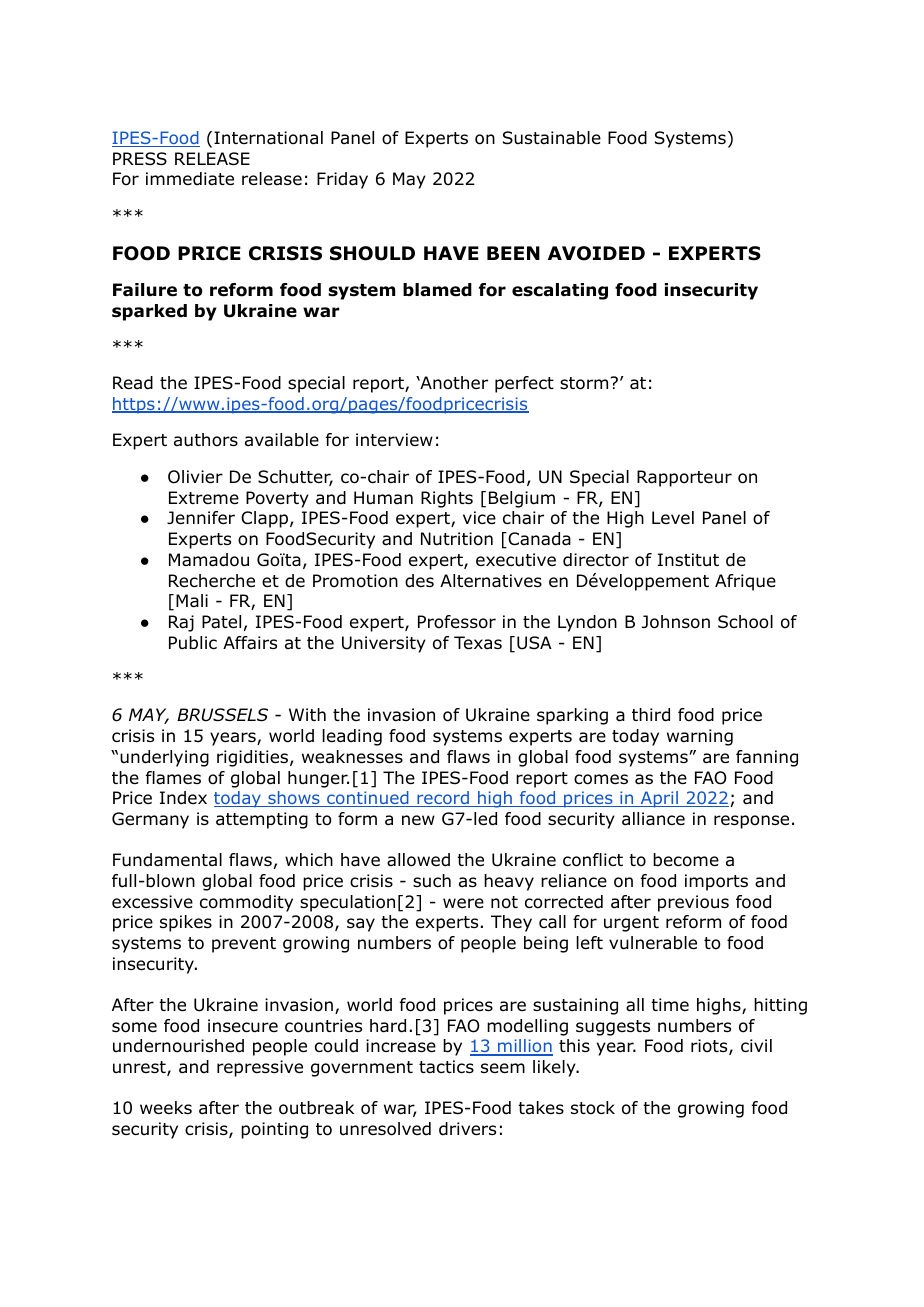 Image resolution: width=924 pixels, height=1307 pixels. Describe the element at coordinates (443, 799) in the document. I see `record` at that location.
